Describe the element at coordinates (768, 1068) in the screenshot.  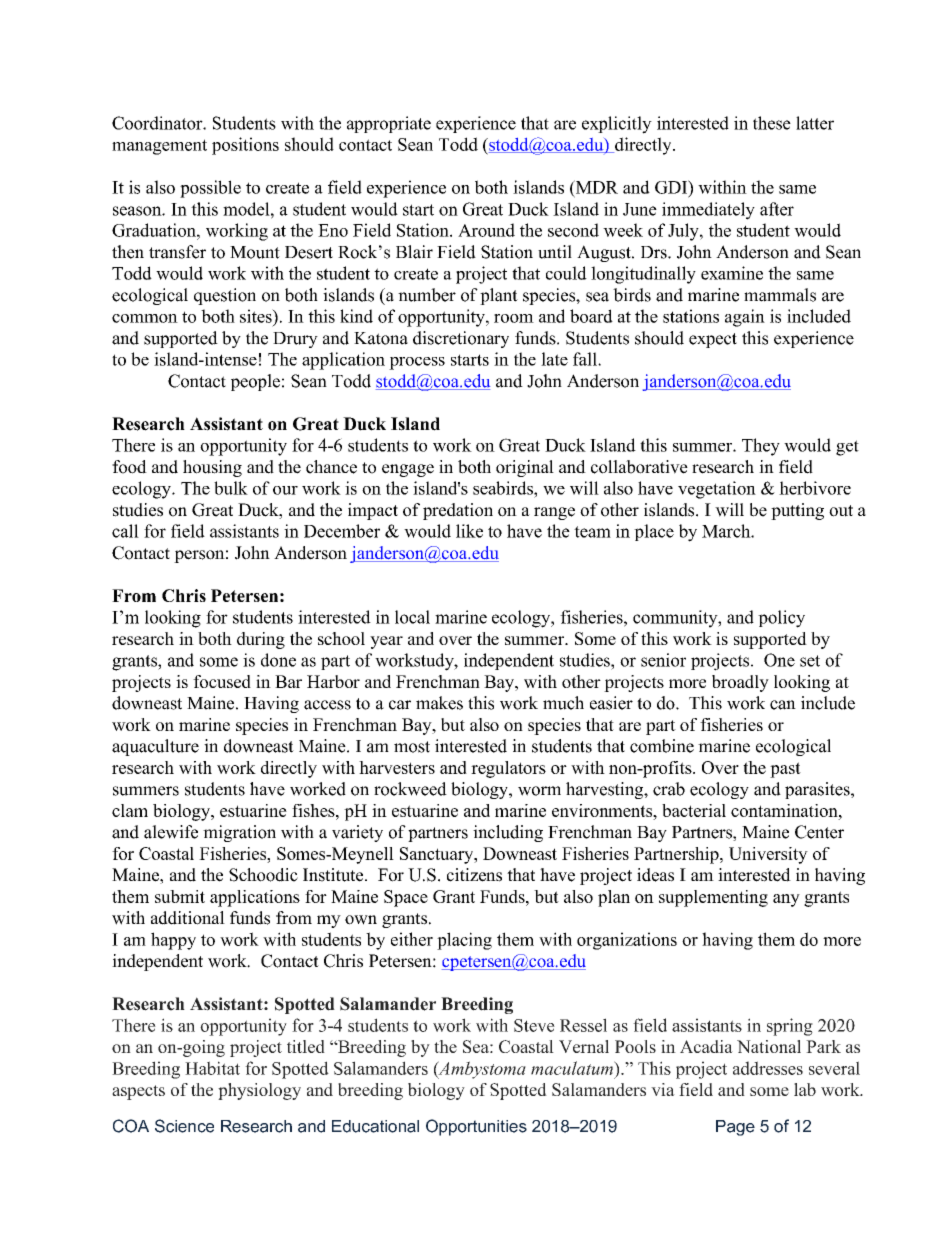
I see `addresses` at that location.
